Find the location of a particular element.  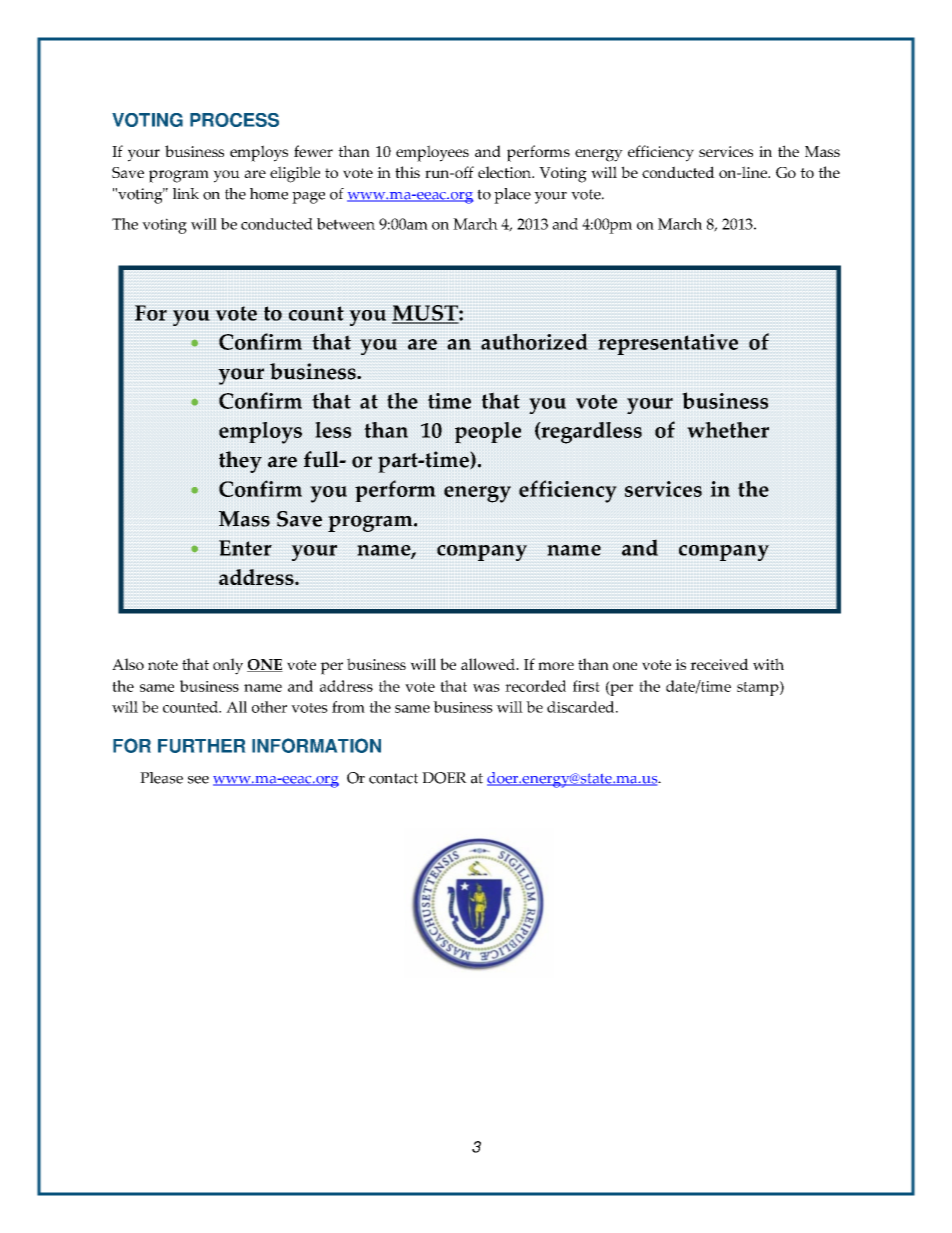

PROCESS is located at coordinates (234, 120).
